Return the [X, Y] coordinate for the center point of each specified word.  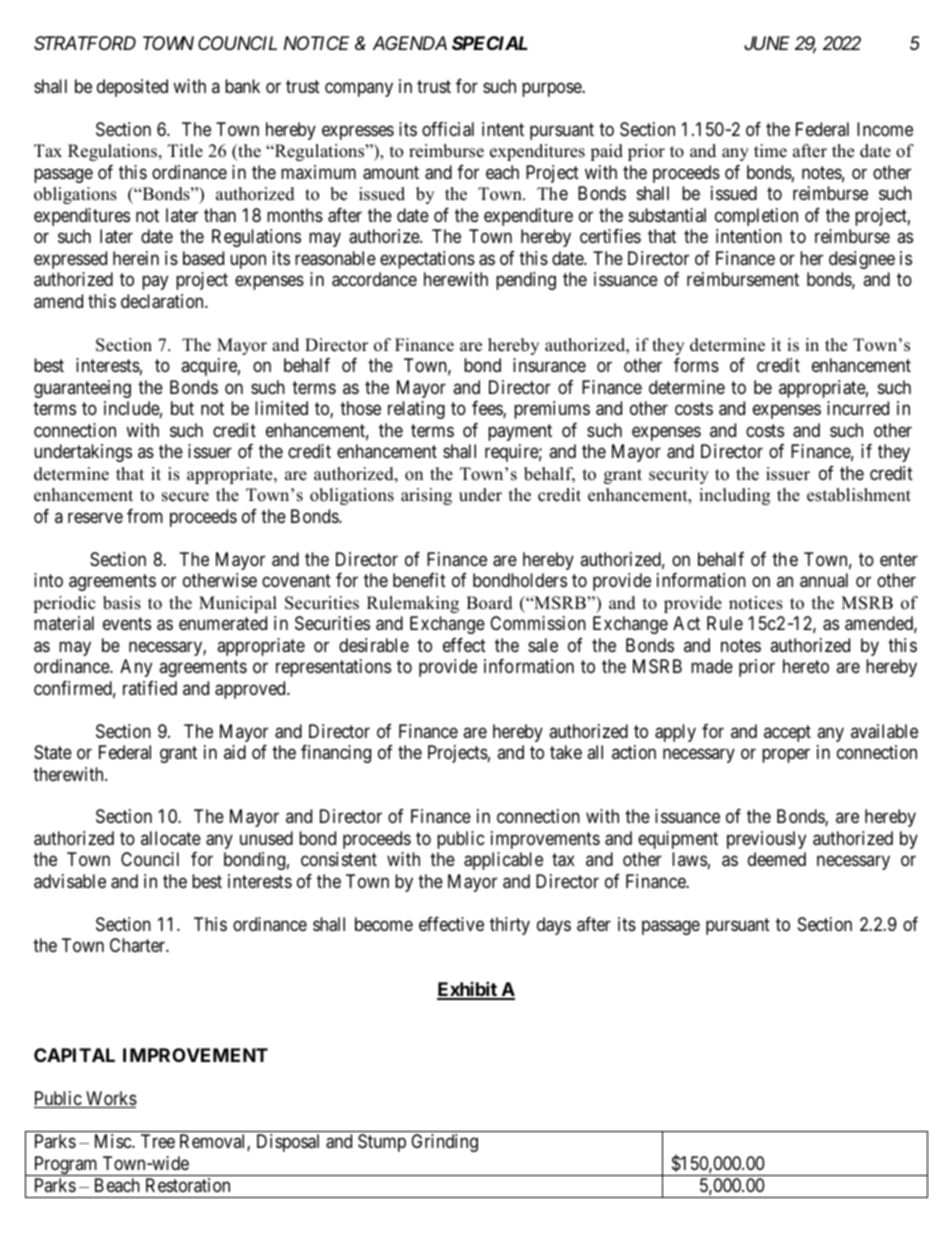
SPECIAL [490, 43]
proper [786, 755]
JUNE [767, 43]
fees [488, 409]
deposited [132, 88]
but [182, 408]
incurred [858, 408]
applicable [503, 861]
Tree [158, 1141]
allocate [171, 838]
